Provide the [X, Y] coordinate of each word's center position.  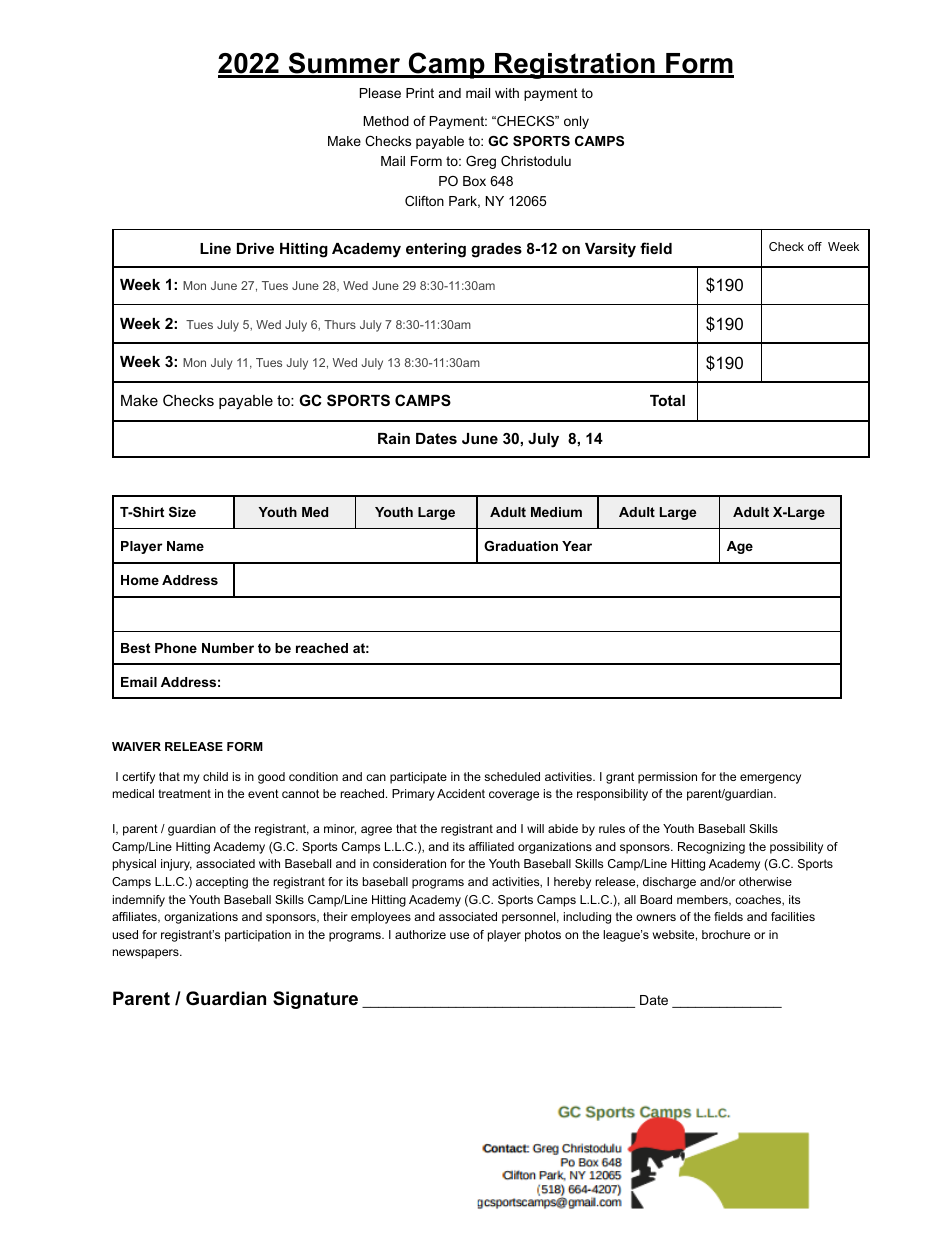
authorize [420, 934]
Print [420, 93]
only [576, 122]
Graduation [521, 546]
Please [380, 93]
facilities [793, 916]
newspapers [147, 954]
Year [577, 546]
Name [185, 546]
